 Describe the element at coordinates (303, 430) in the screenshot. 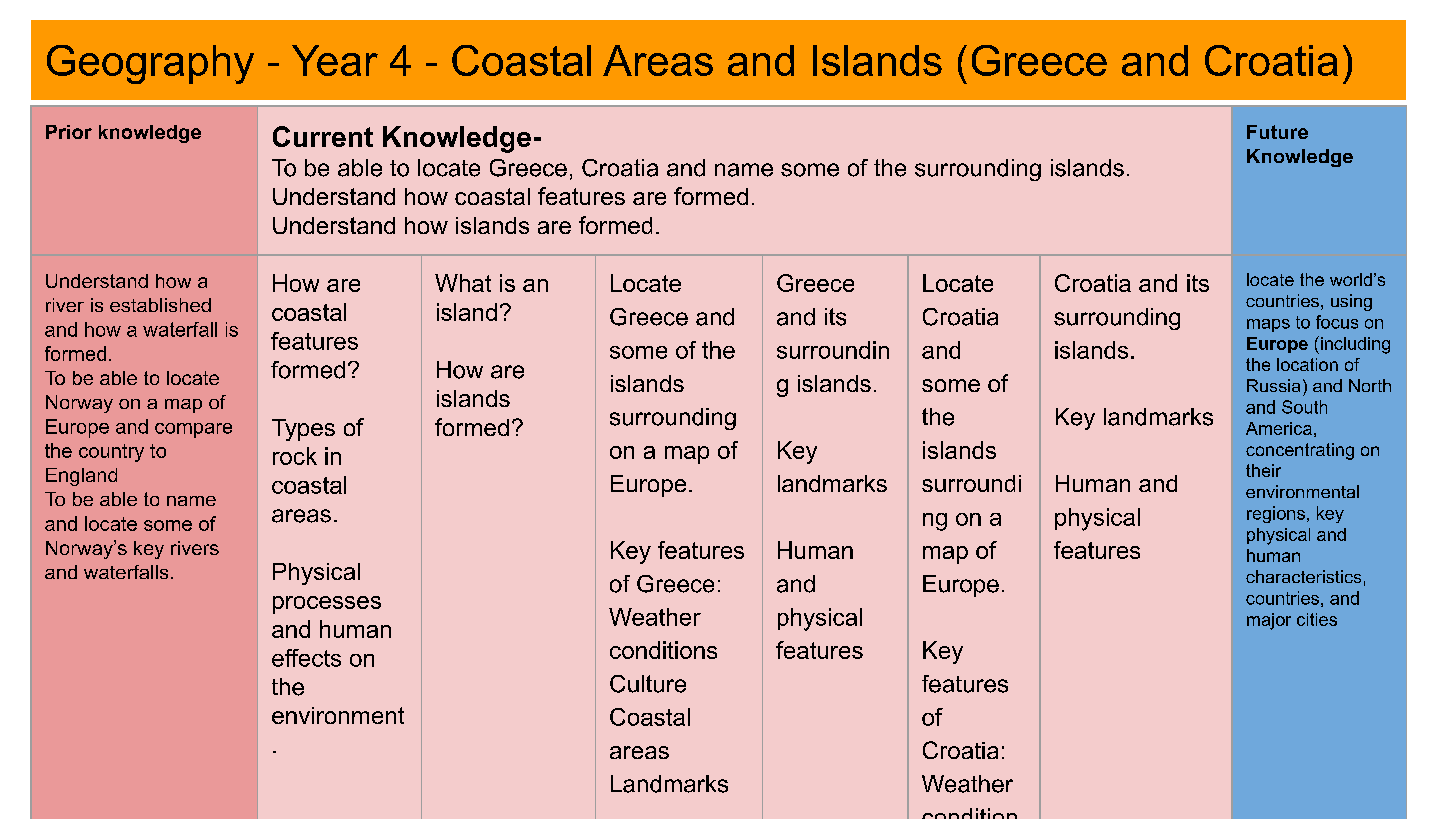

I see `Types` at that location.
